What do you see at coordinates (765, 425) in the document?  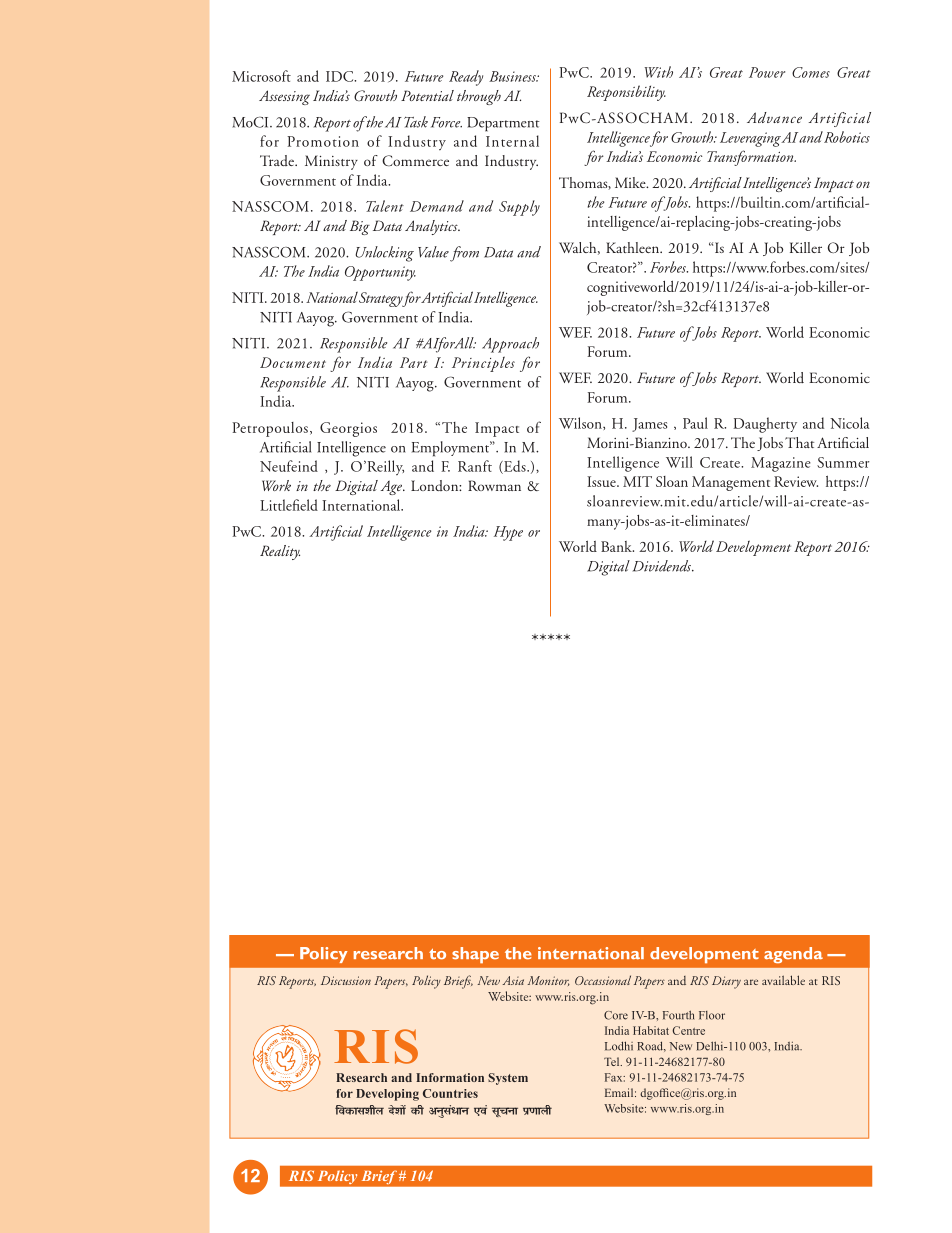 I see `Daugherty` at bounding box center [765, 425].
